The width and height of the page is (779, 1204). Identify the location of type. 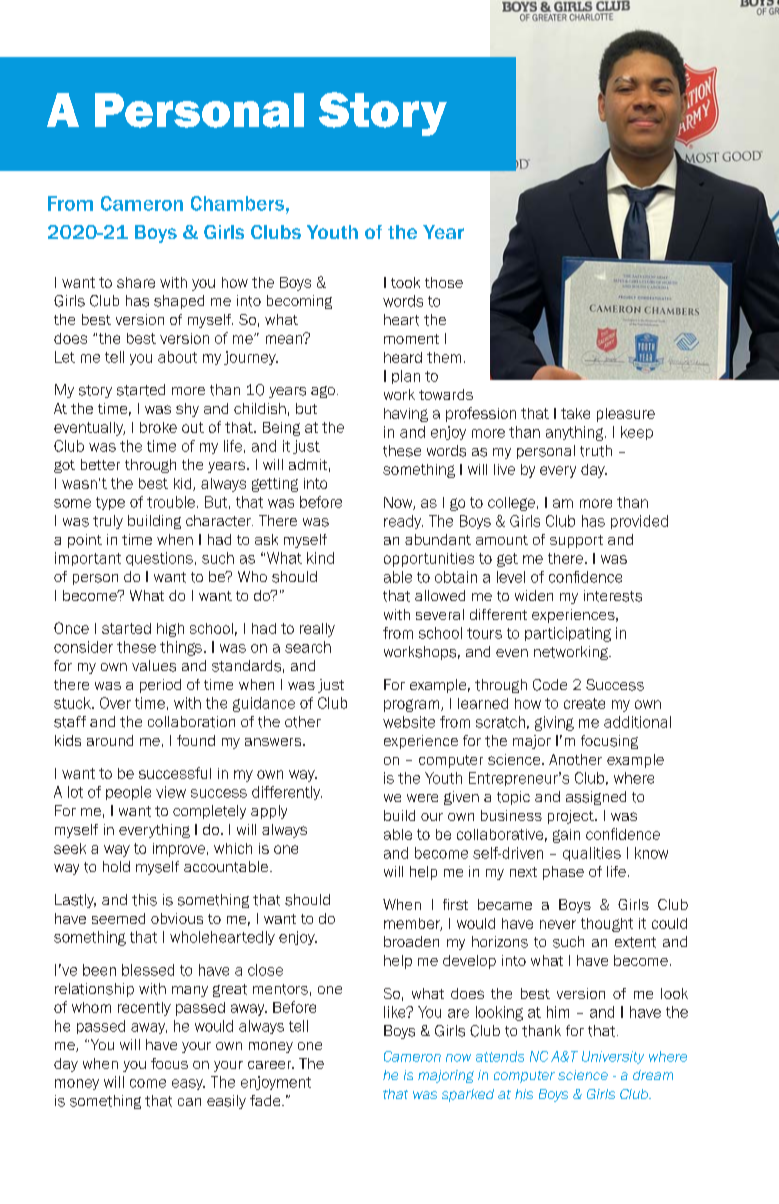
(110, 503).
